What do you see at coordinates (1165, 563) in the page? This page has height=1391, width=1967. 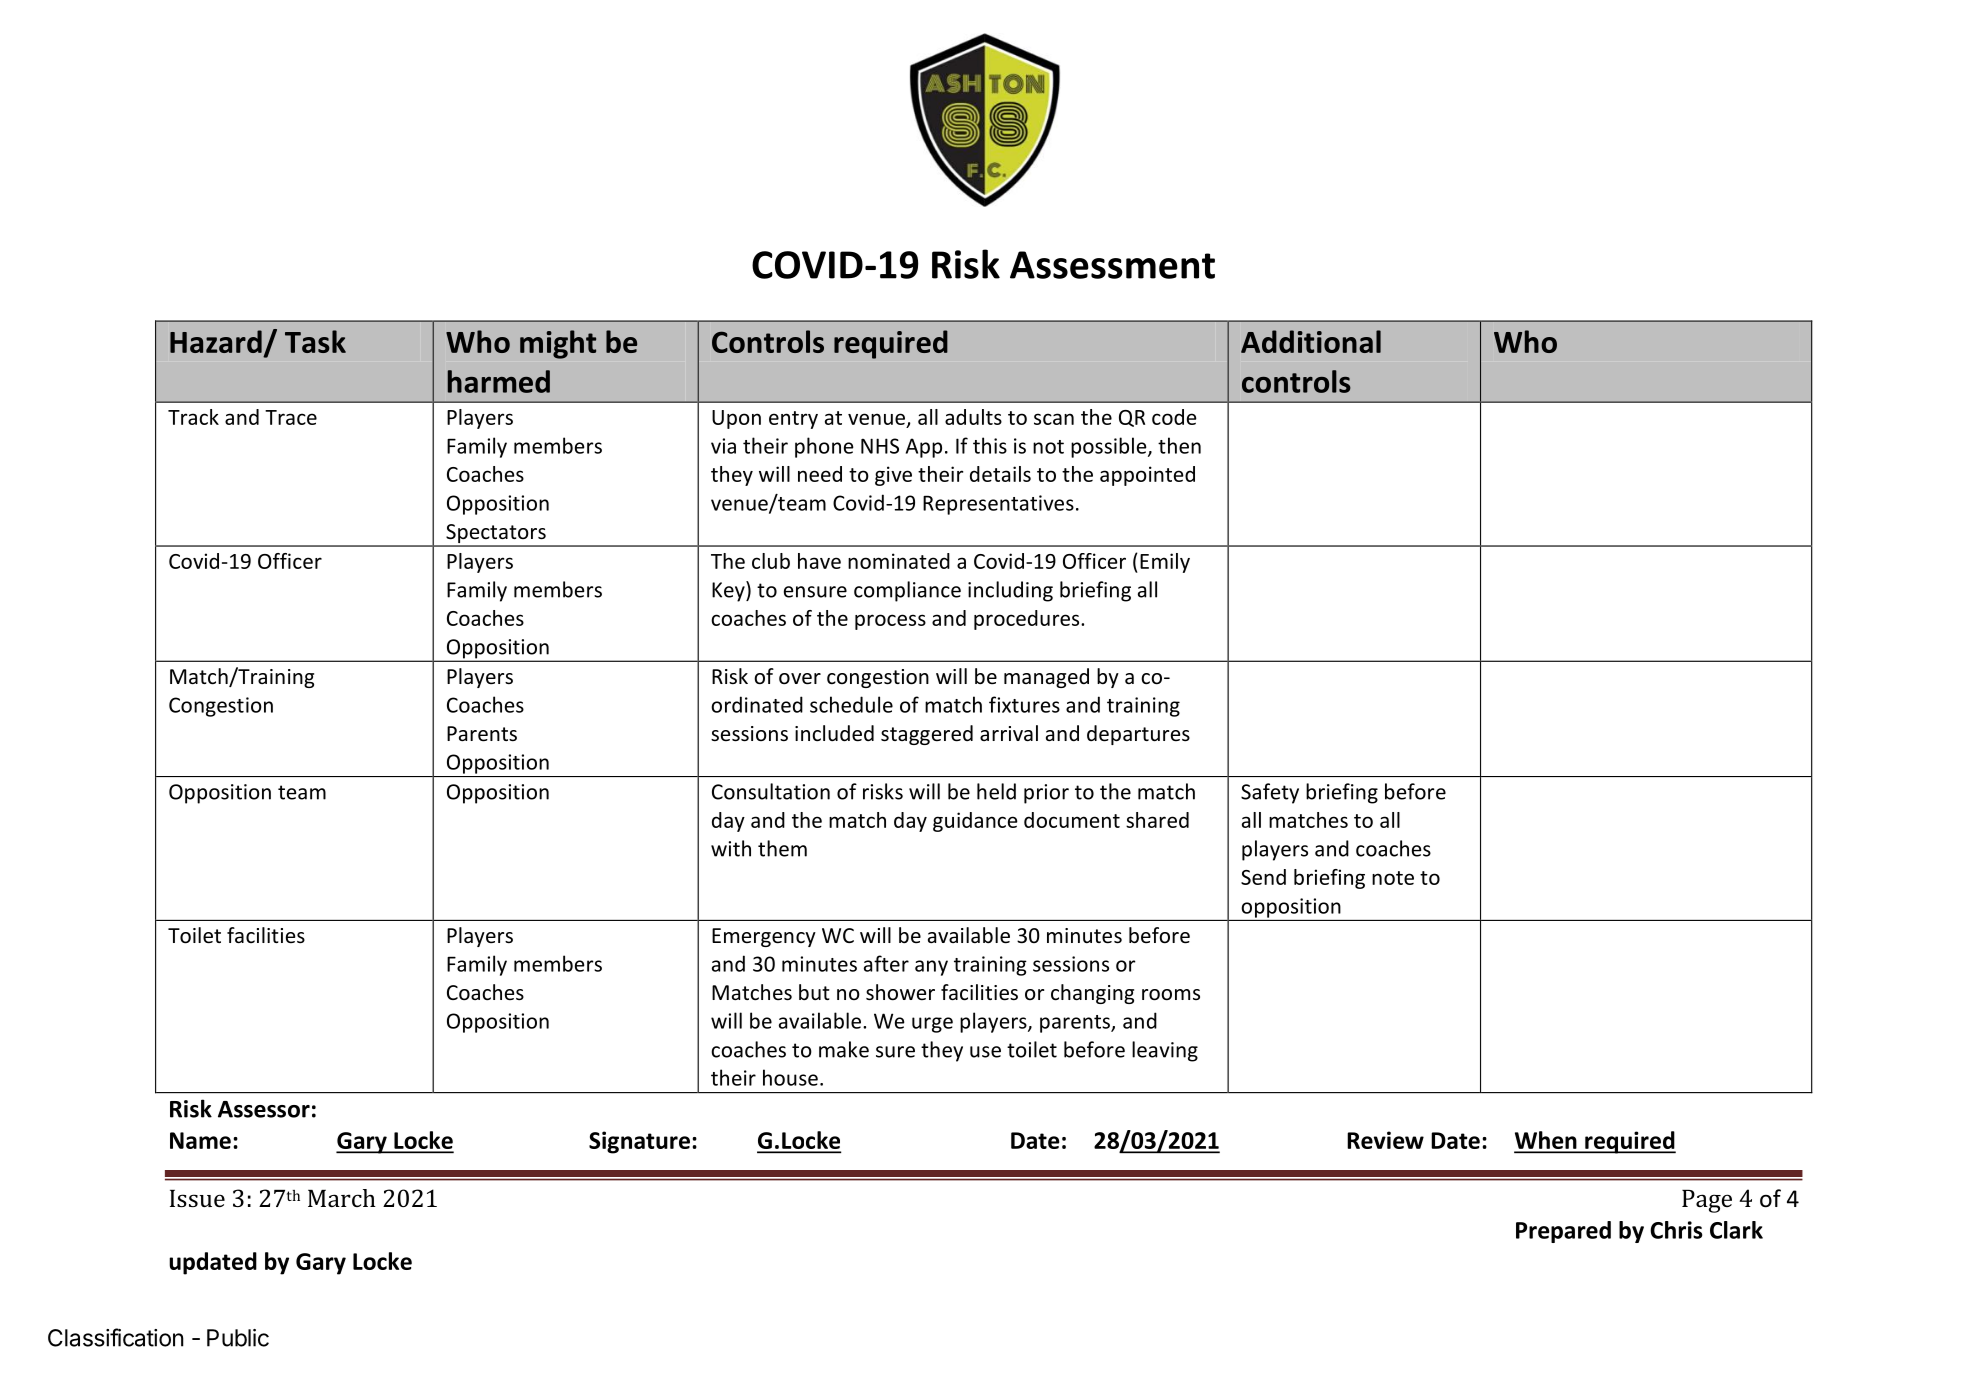 I see `Emily` at bounding box center [1165, 563].
